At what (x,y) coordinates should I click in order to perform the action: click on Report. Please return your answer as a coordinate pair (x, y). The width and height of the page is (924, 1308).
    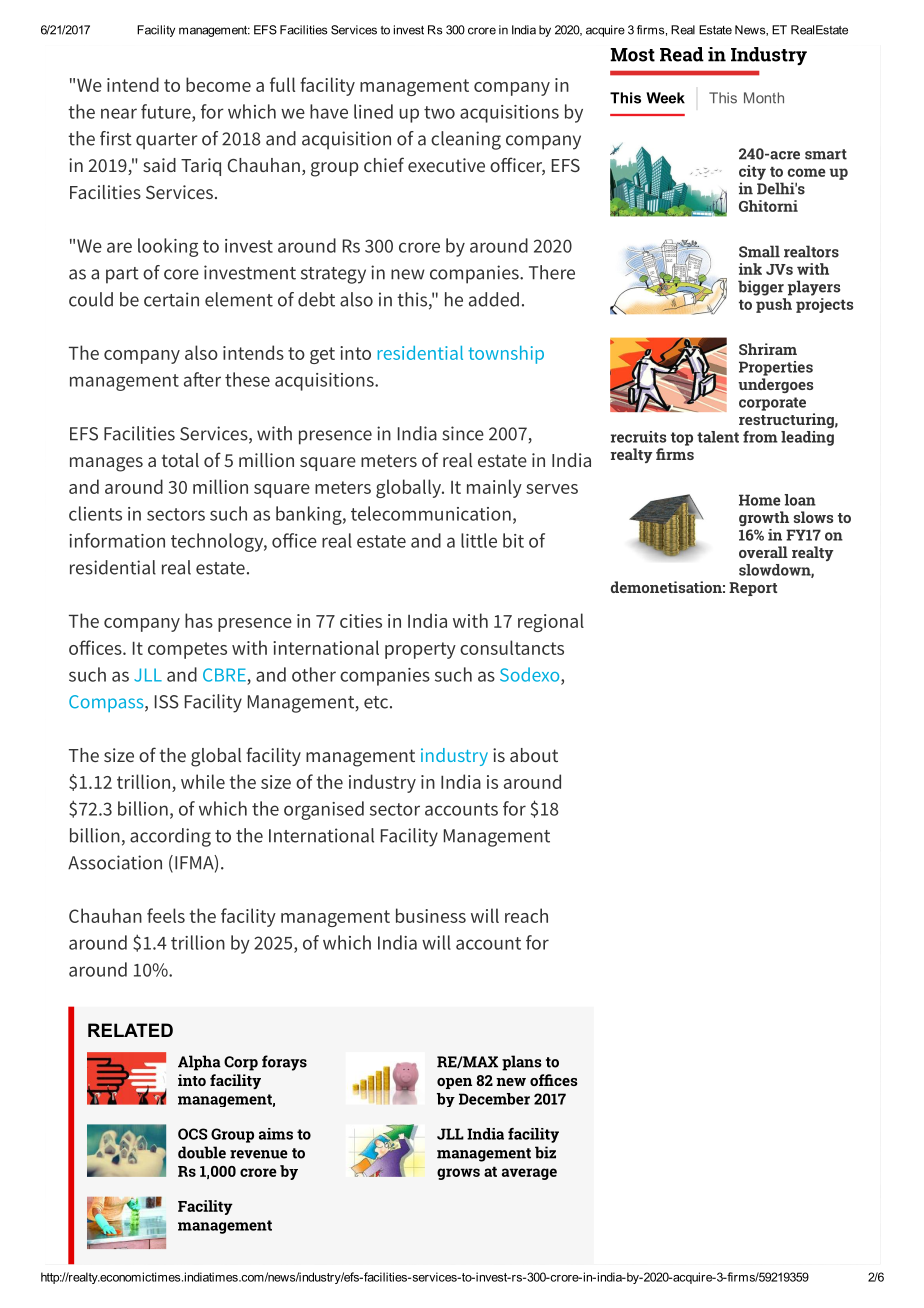
    Looking at the image, I should click on (753, 589).
